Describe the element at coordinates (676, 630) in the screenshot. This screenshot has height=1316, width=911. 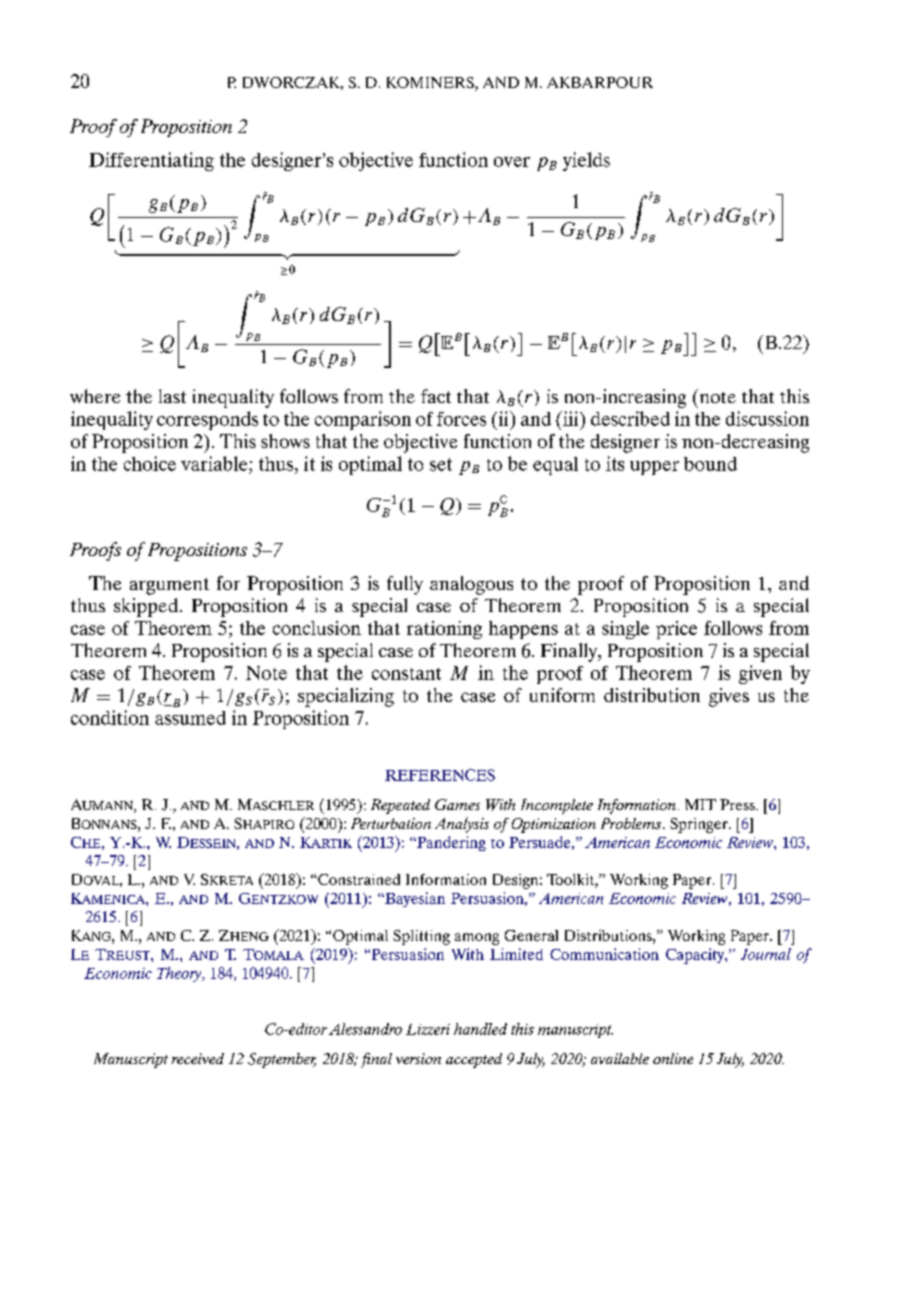
I see `price` at that location.
